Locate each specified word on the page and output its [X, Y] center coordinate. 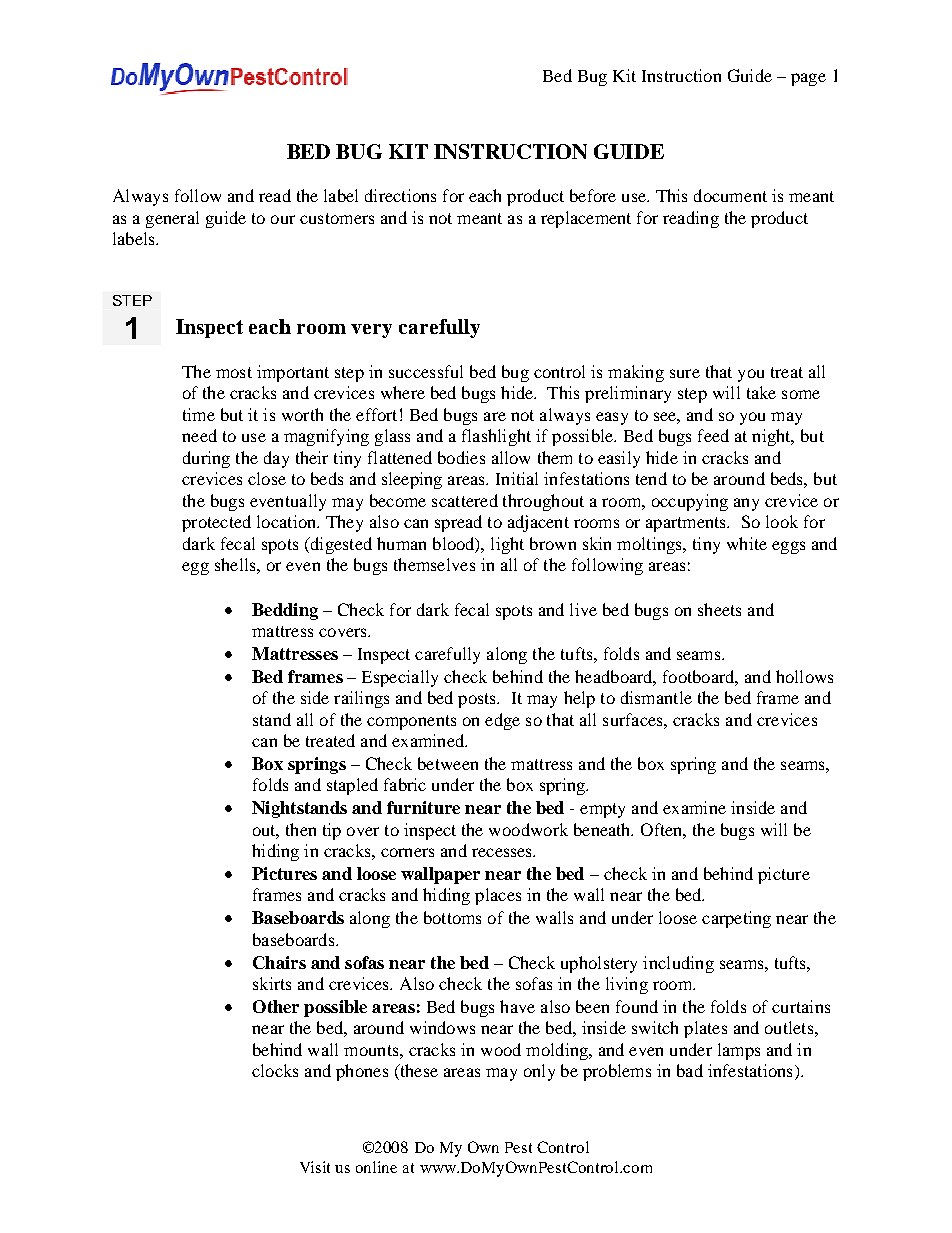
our [283, 219]
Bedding [285, 611]
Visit [315, 1167]
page [808, 79]
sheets [719, 609]
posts [478, 700]
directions [400, 195]
